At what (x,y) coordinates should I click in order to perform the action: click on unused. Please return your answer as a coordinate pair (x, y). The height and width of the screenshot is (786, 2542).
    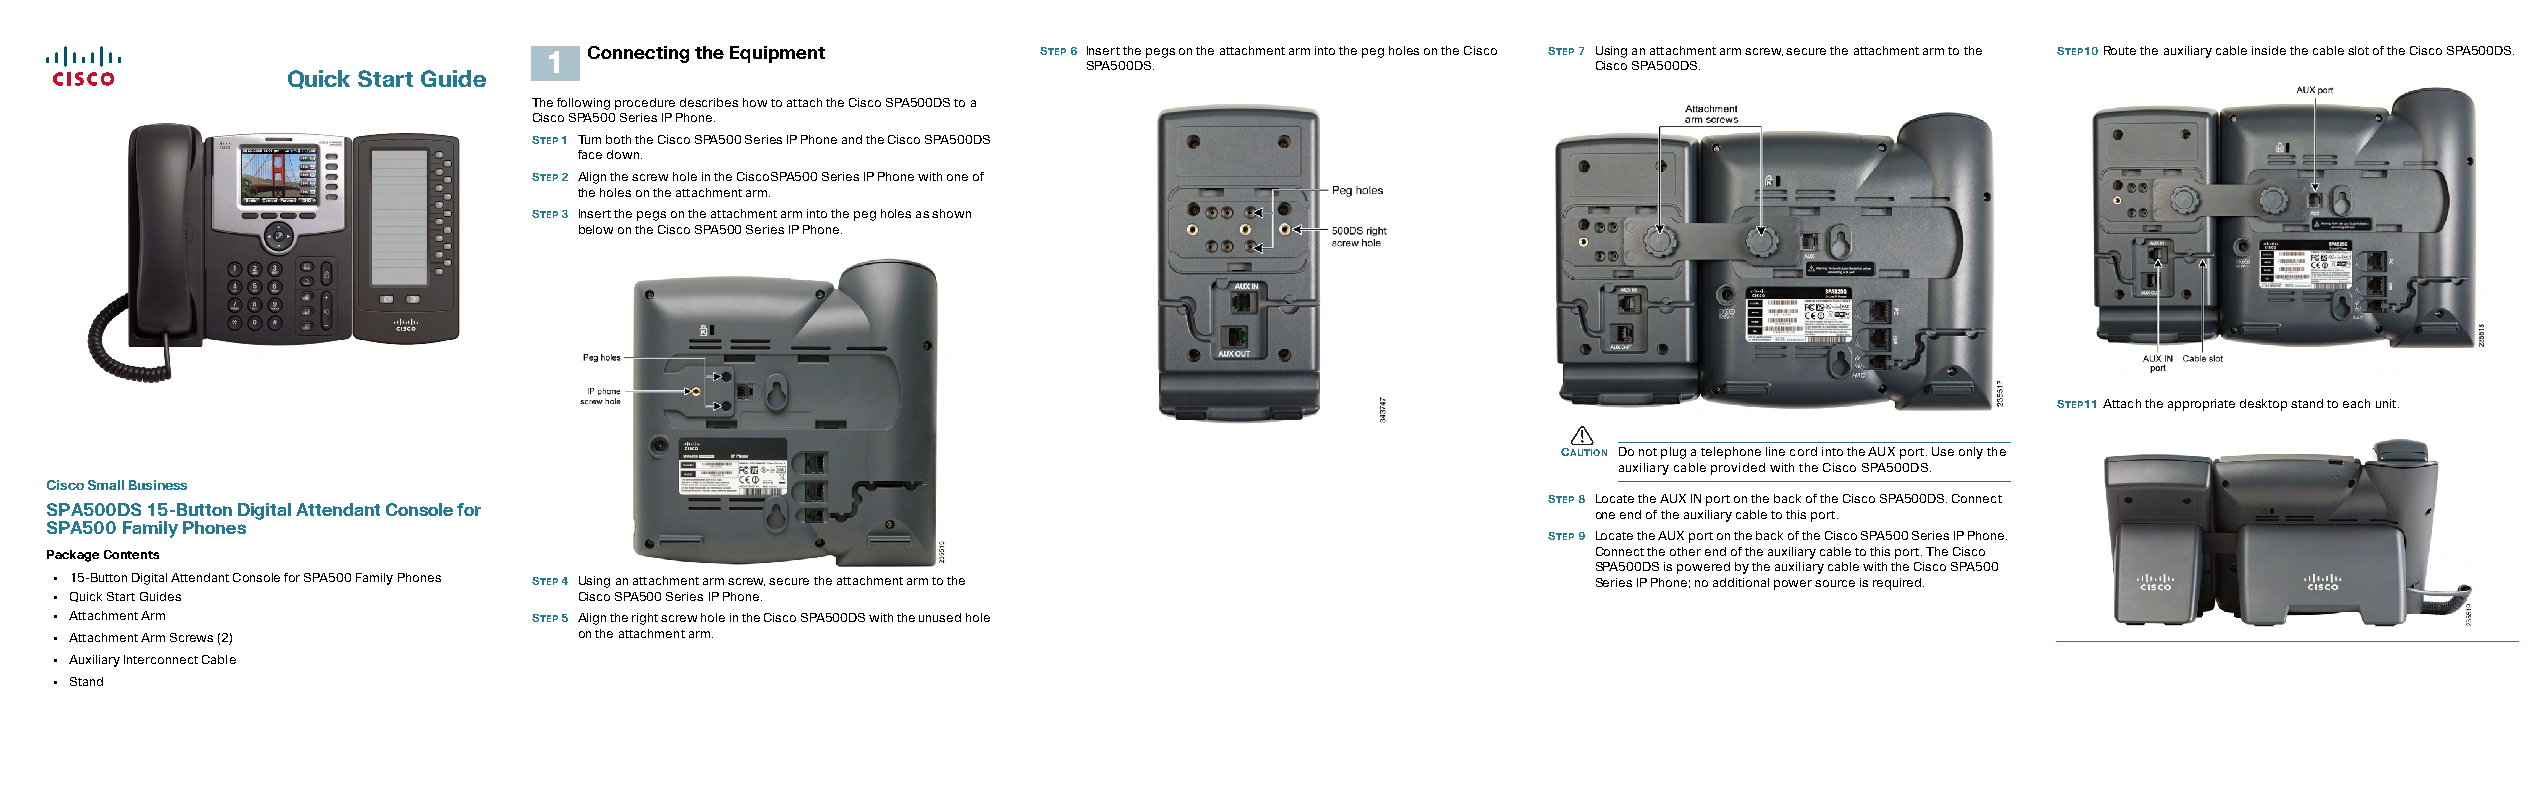
    Looking at the image, I should click on (940, 617).
